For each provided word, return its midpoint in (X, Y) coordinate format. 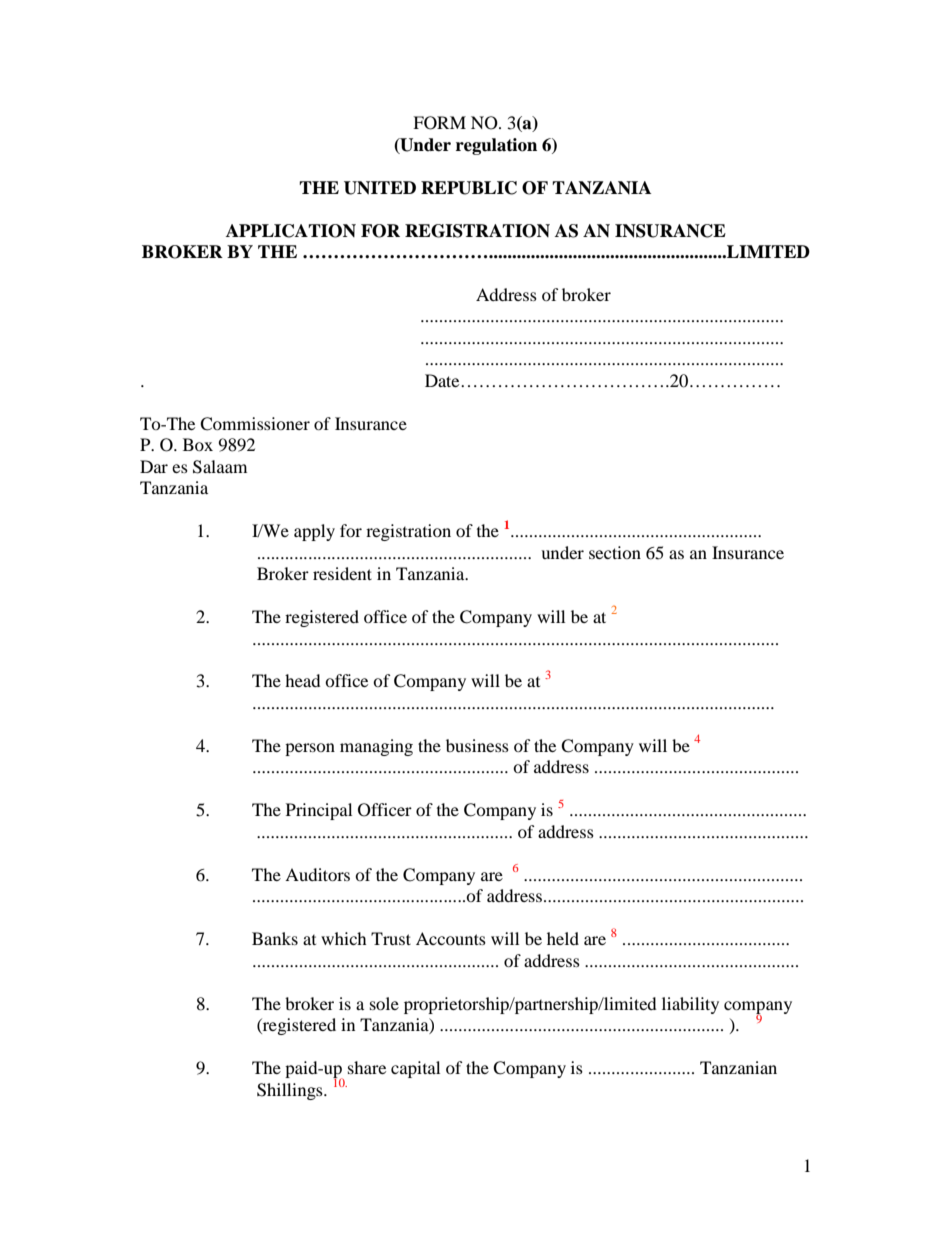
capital (415, 1069)
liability (690, 1005)
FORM (439, 123)
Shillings (291, 1091)
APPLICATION (291, 231)
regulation (496, 146)
